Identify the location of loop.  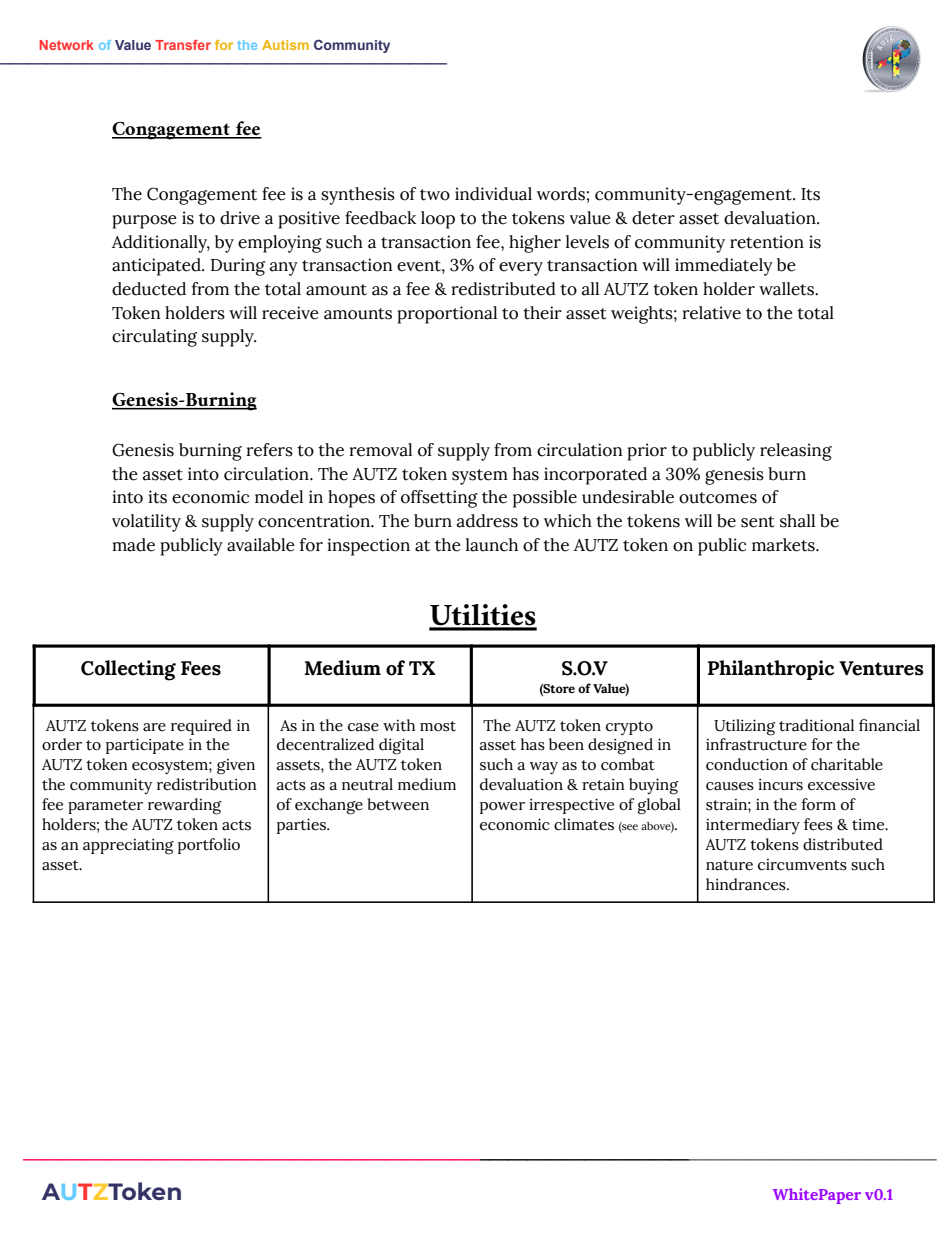
(438, 220).
